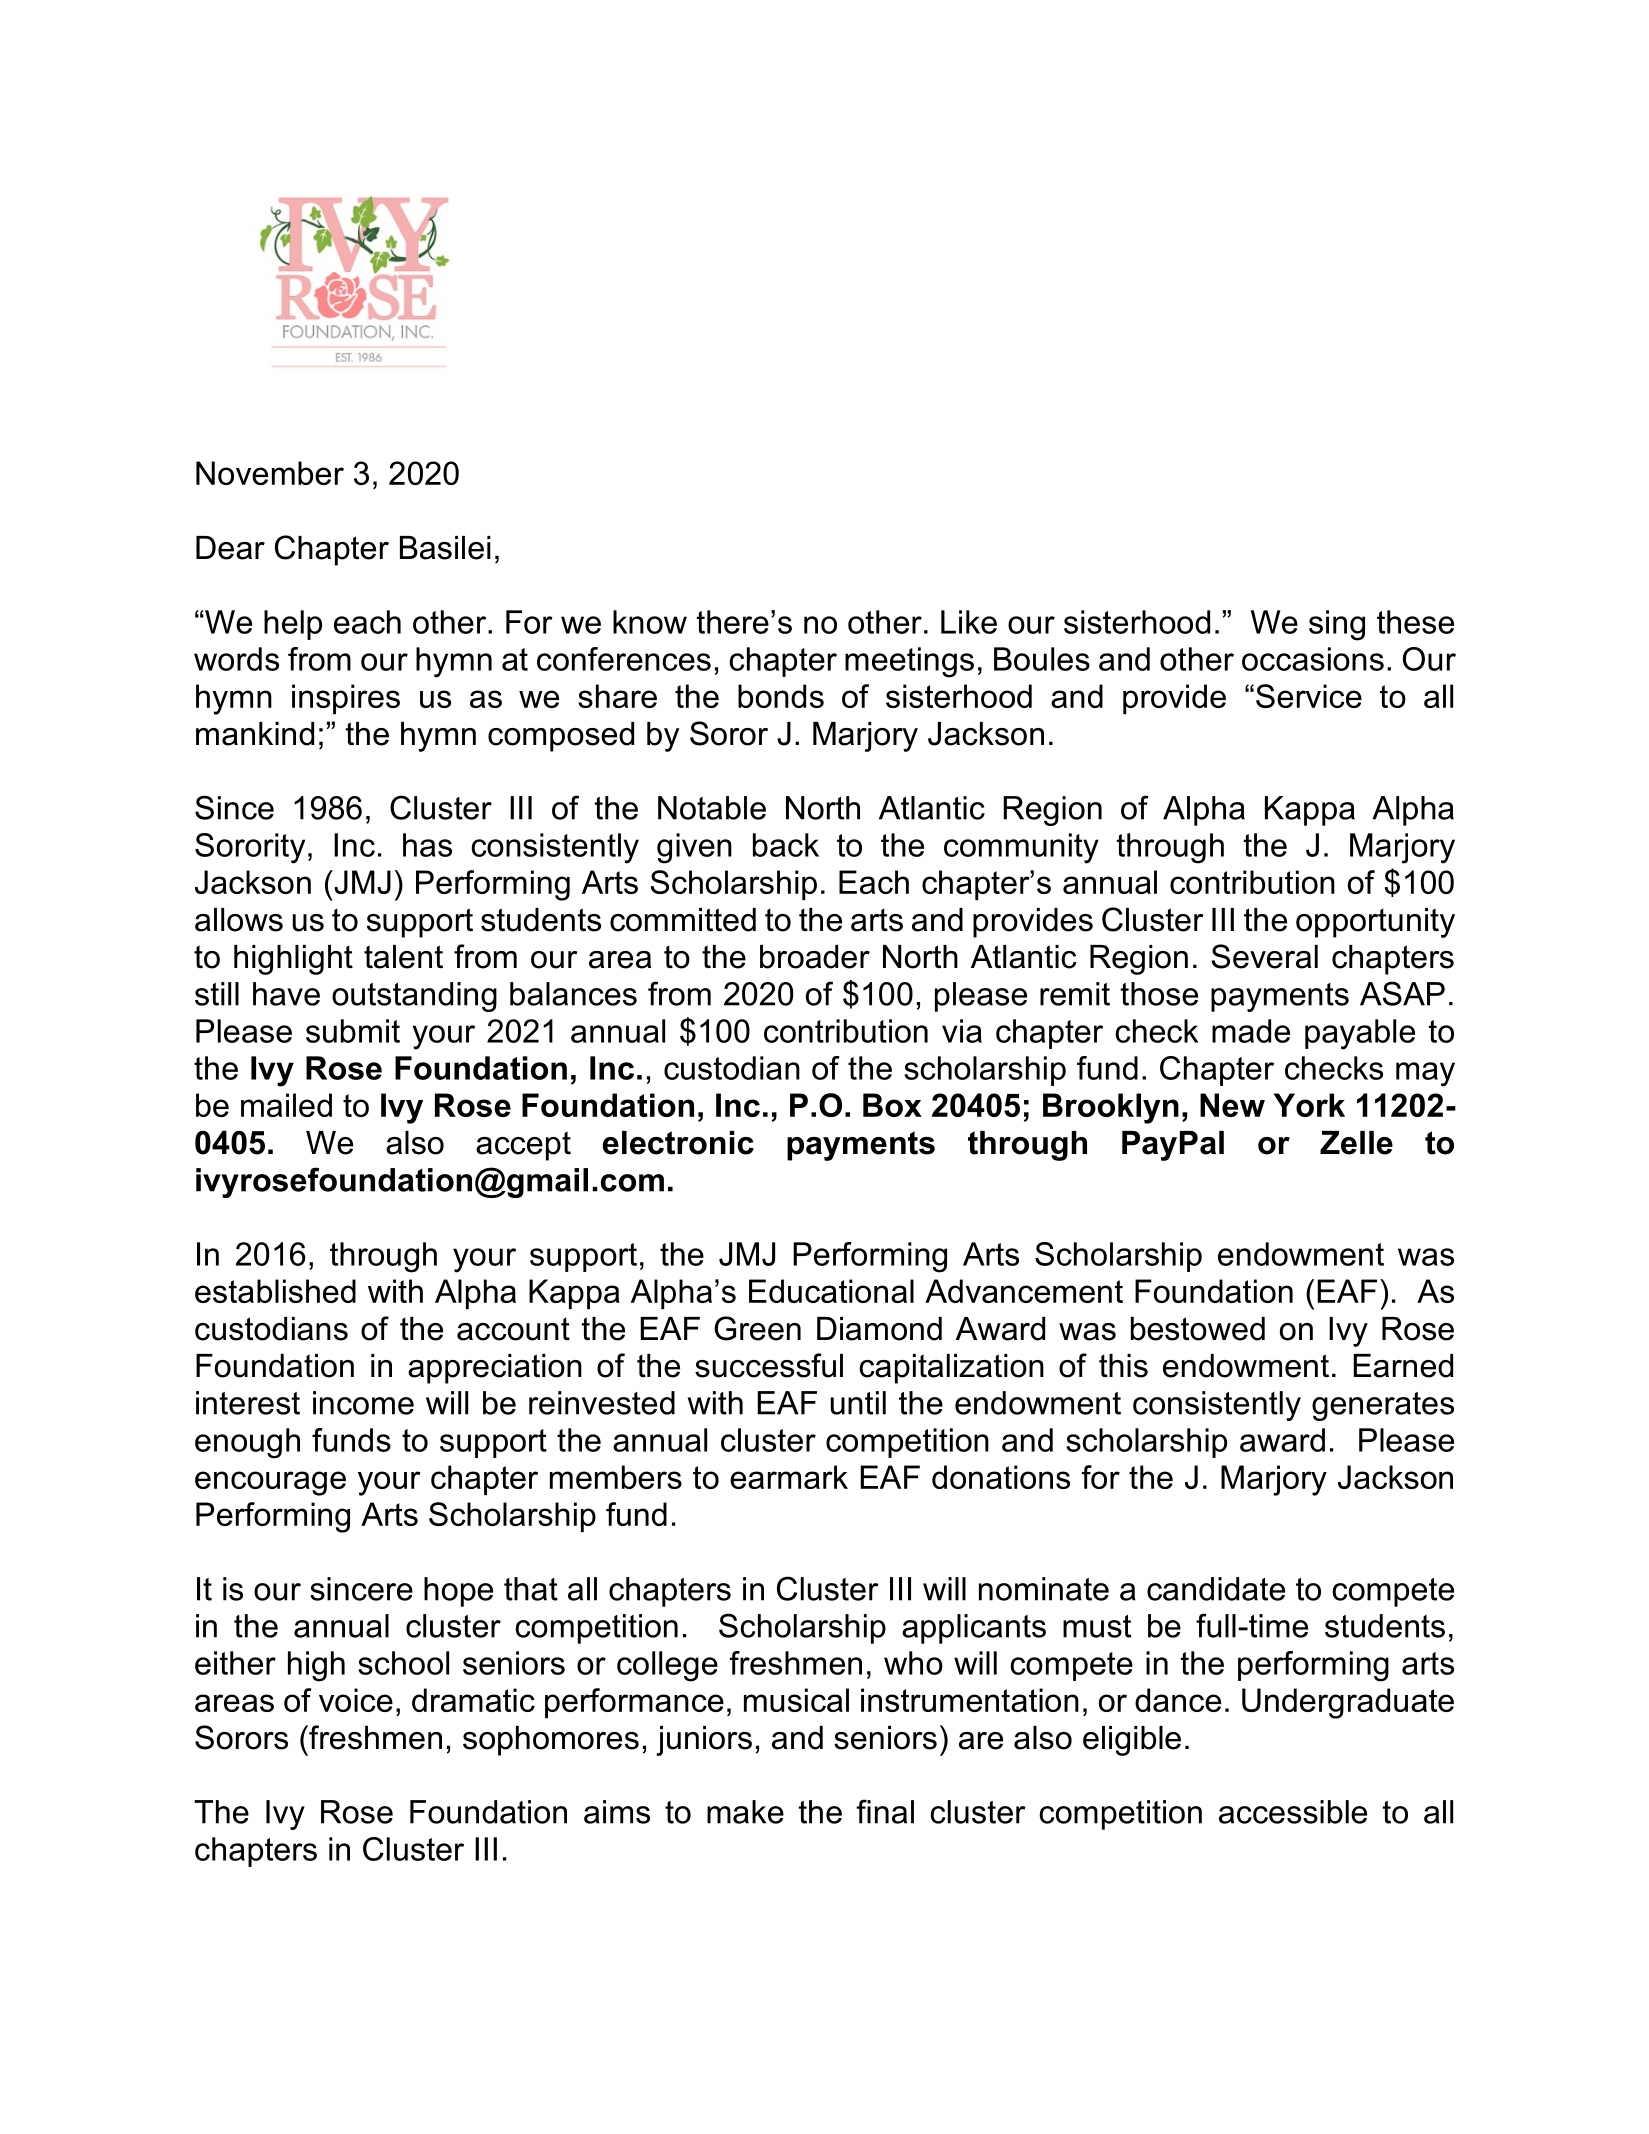  What do you see at coordinates (1337, 625) in the page?
I see `sing` at bounding box center [1337, 625].
